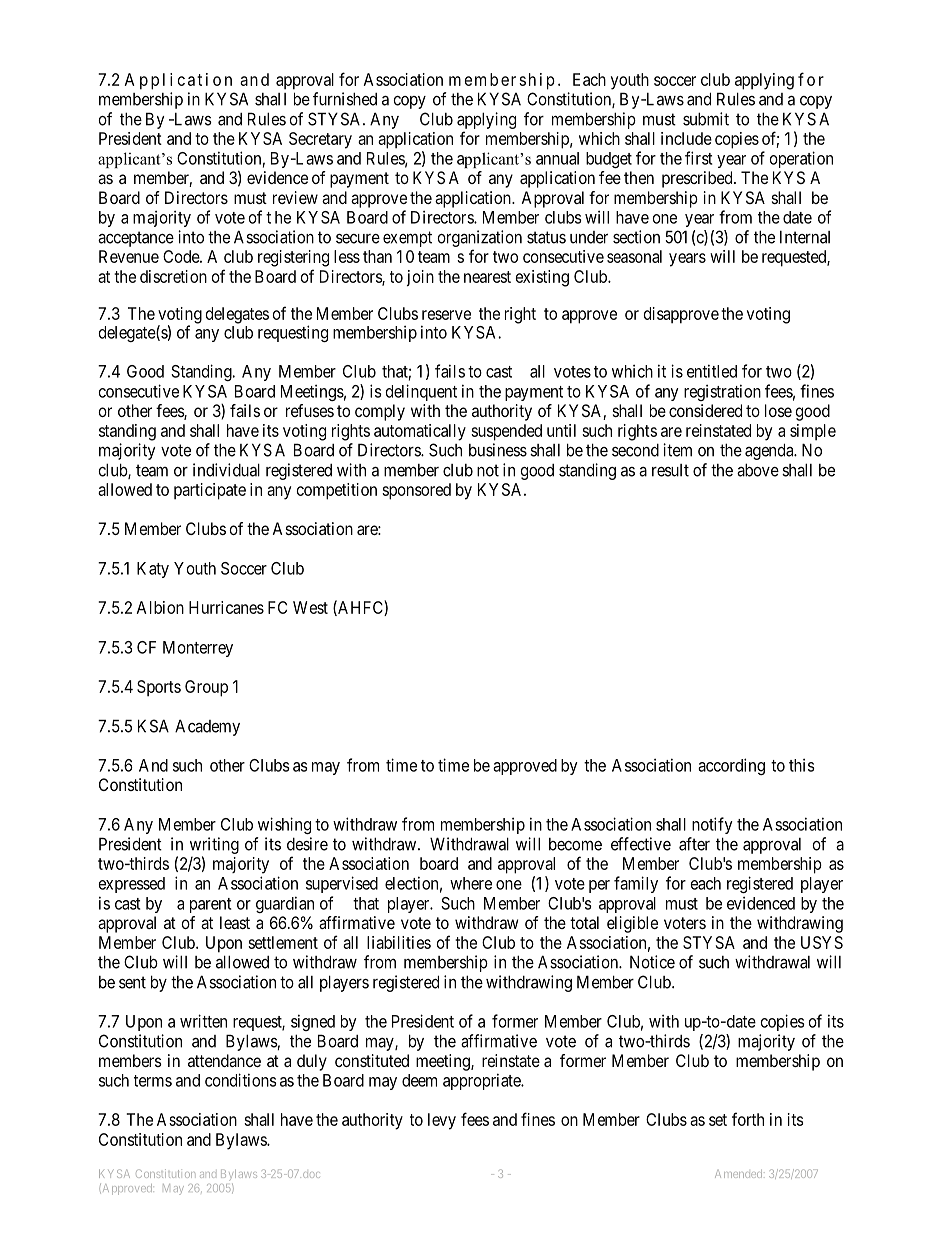 The image size is (952, 1233). Describe the element at coordinates (731, 766) in the document. I see `according` at that location.
